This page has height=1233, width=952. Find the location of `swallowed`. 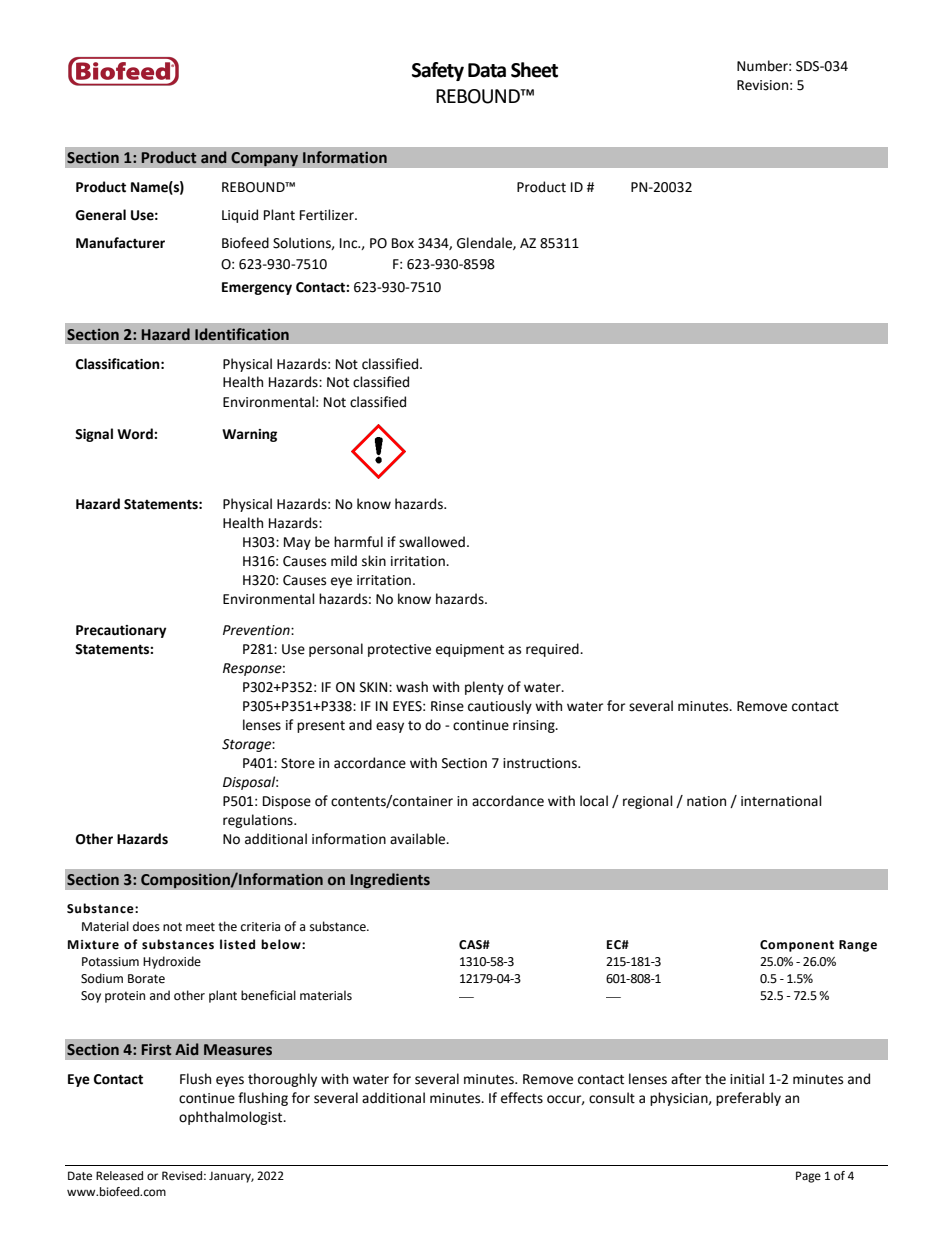

swallowed is located at coordinates (432, 542).
